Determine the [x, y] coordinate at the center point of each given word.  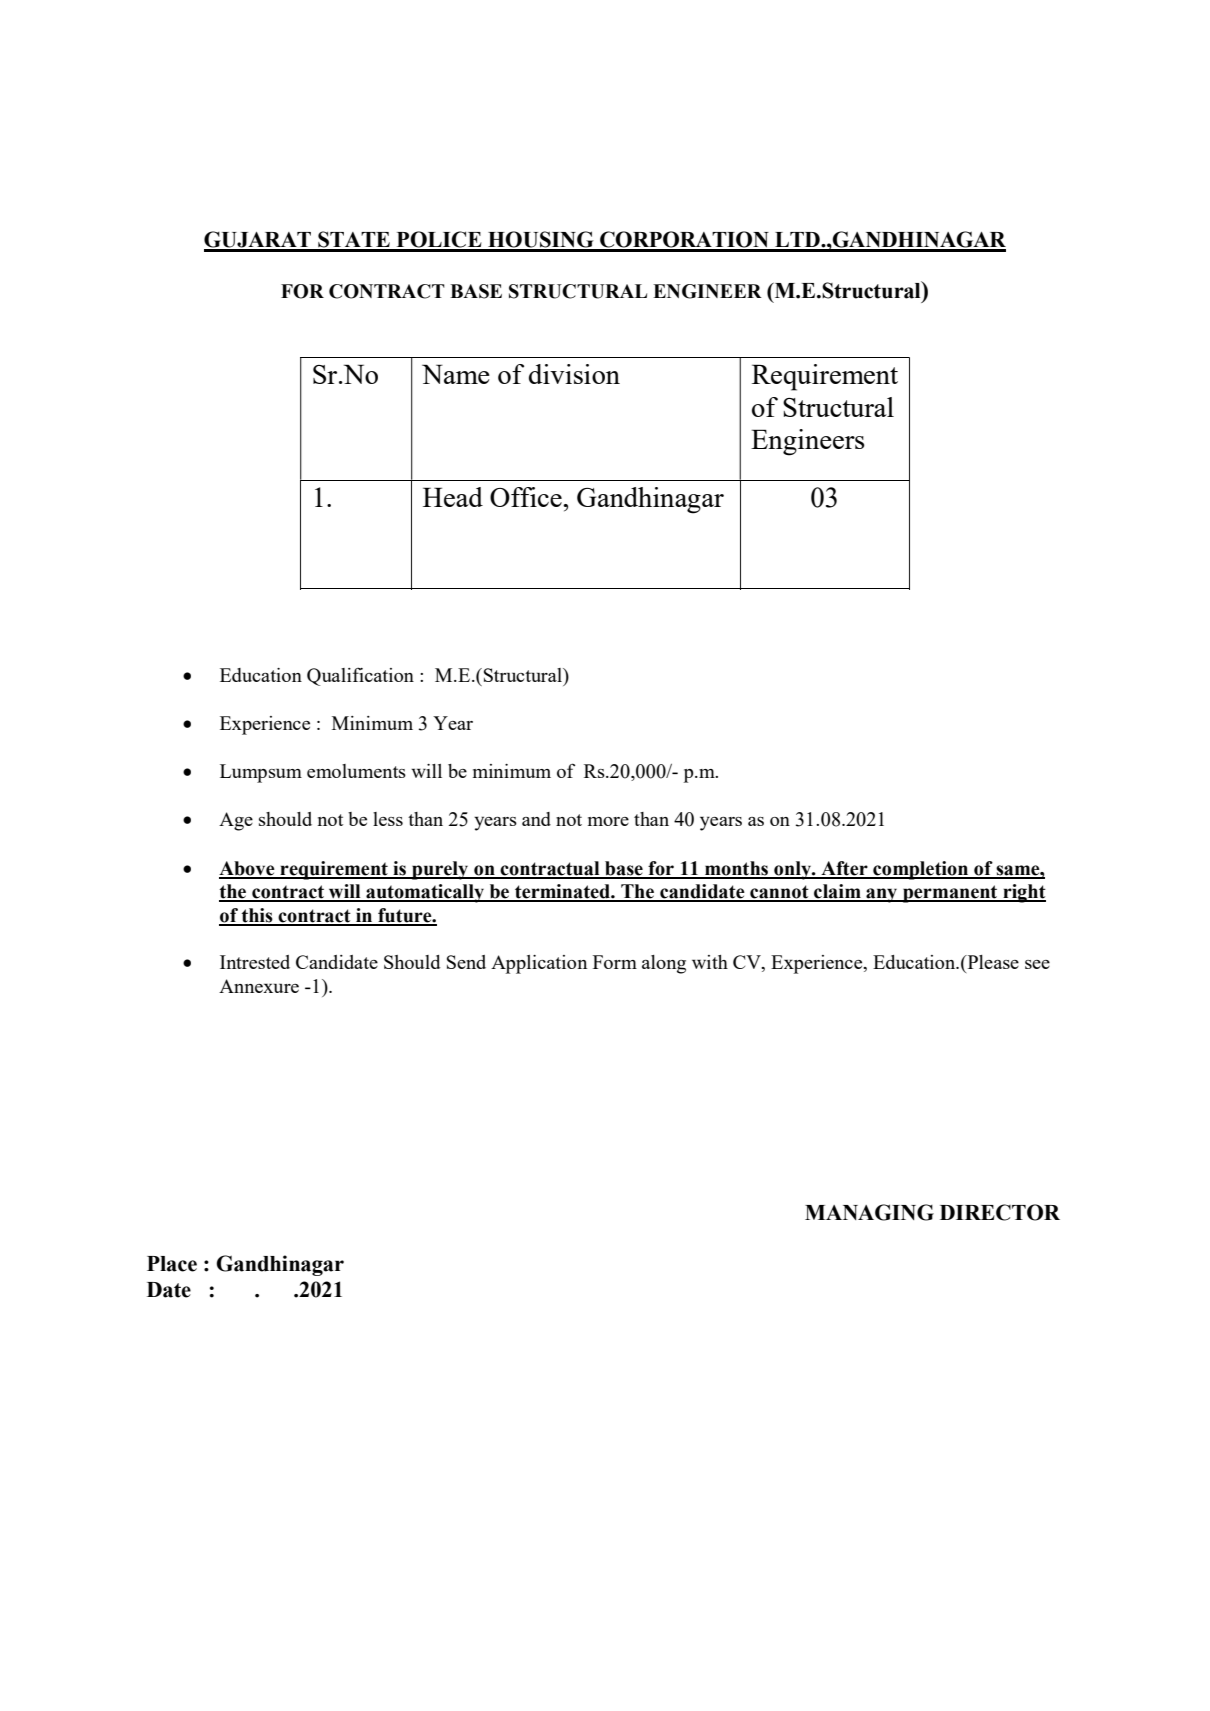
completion [921, 870]
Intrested [255, 962]
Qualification [360, 676]
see [1037, 964]
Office [527, 497]
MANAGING [869, 1212]
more [608, 821]
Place [172, 1264]
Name [456, 374]
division [574, 374]
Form [615, 962]
